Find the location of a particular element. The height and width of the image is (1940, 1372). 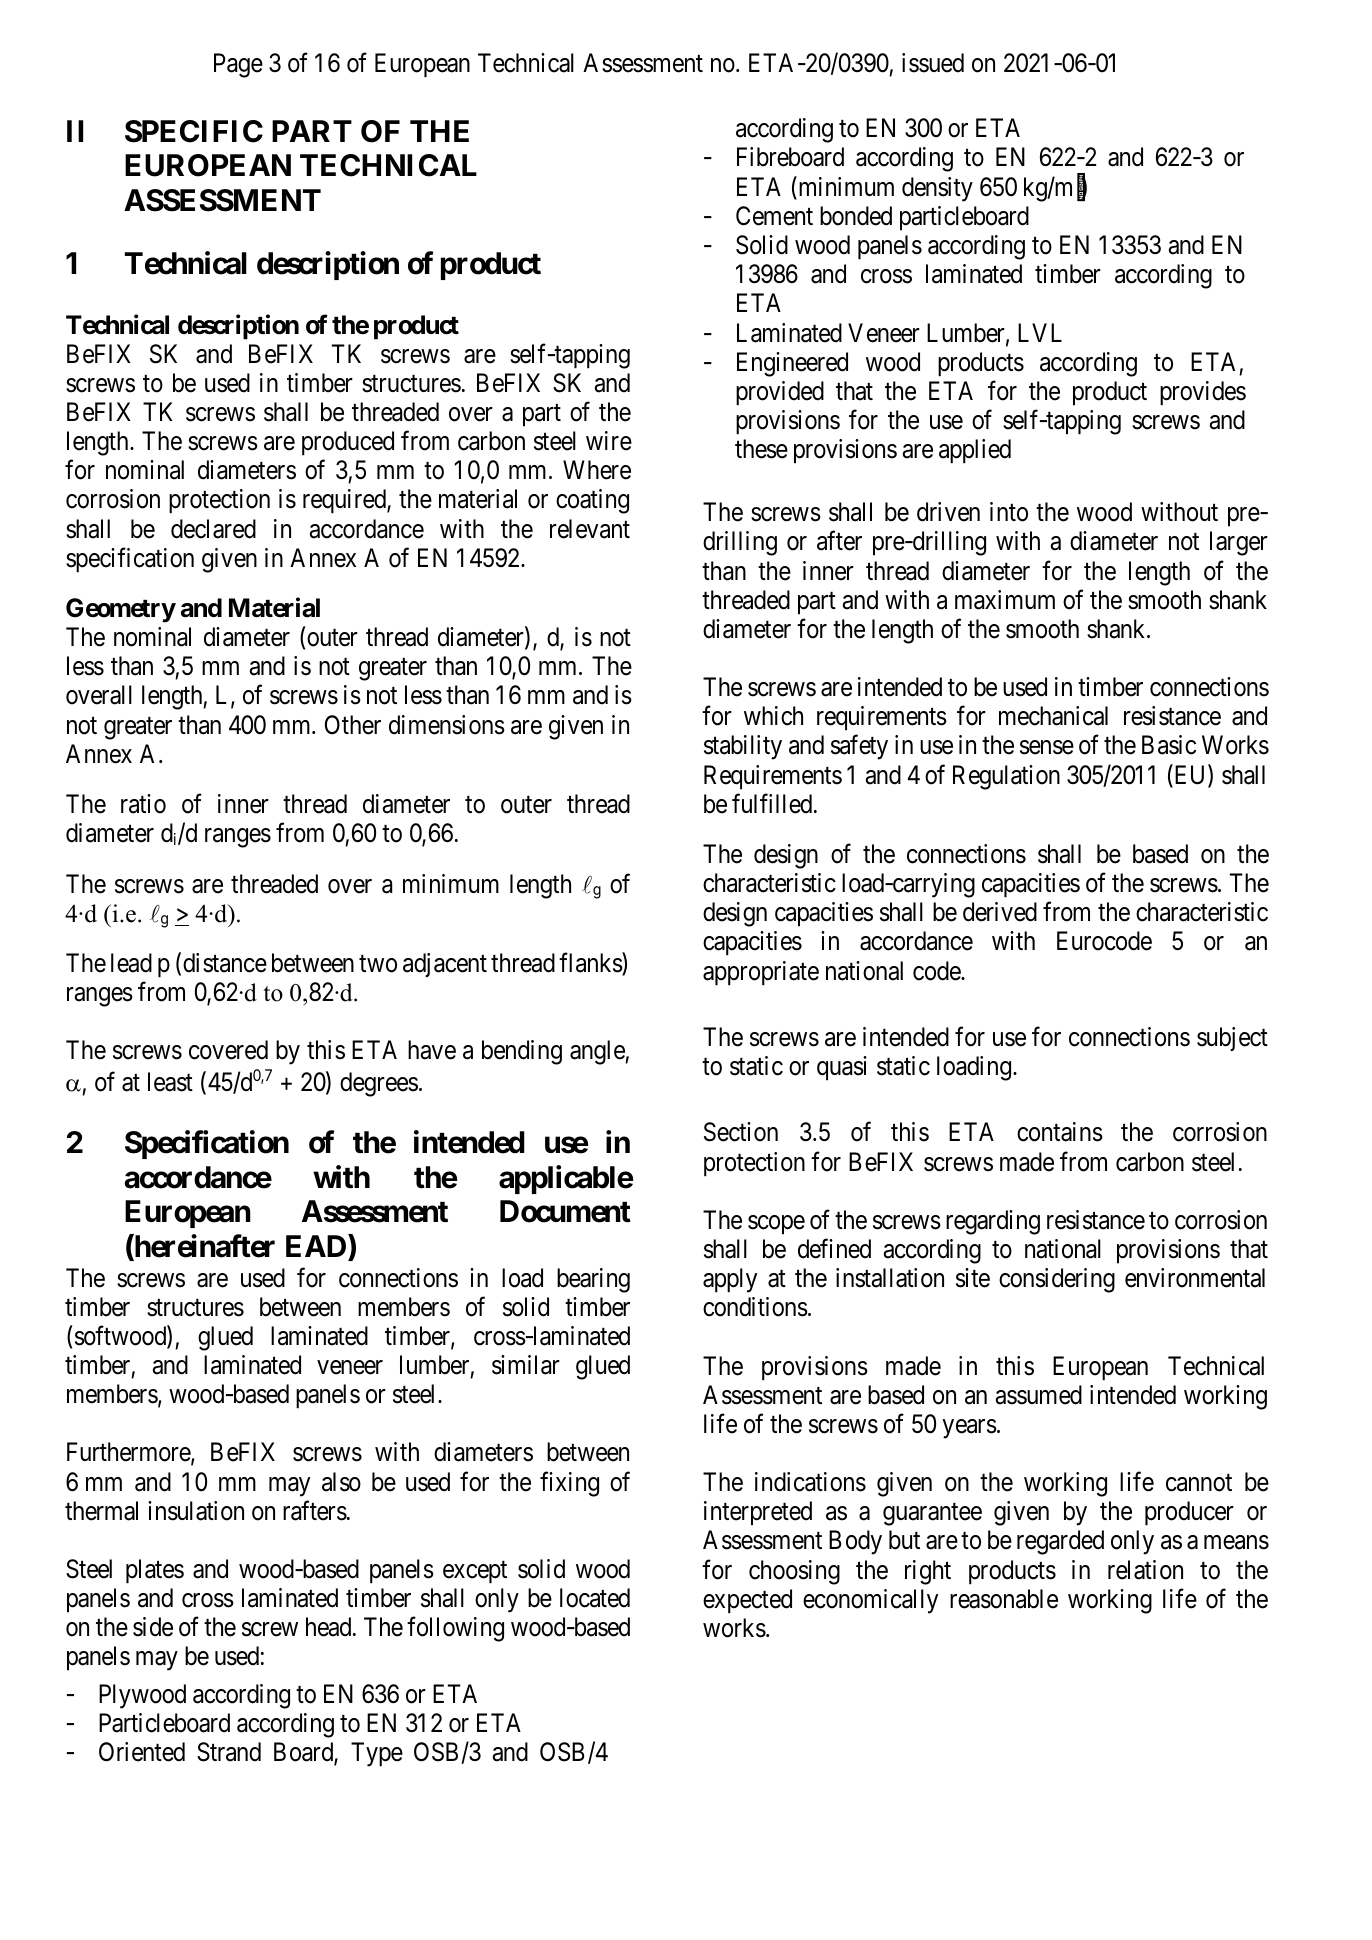

Strand is located at coordinates (229, 1752).
